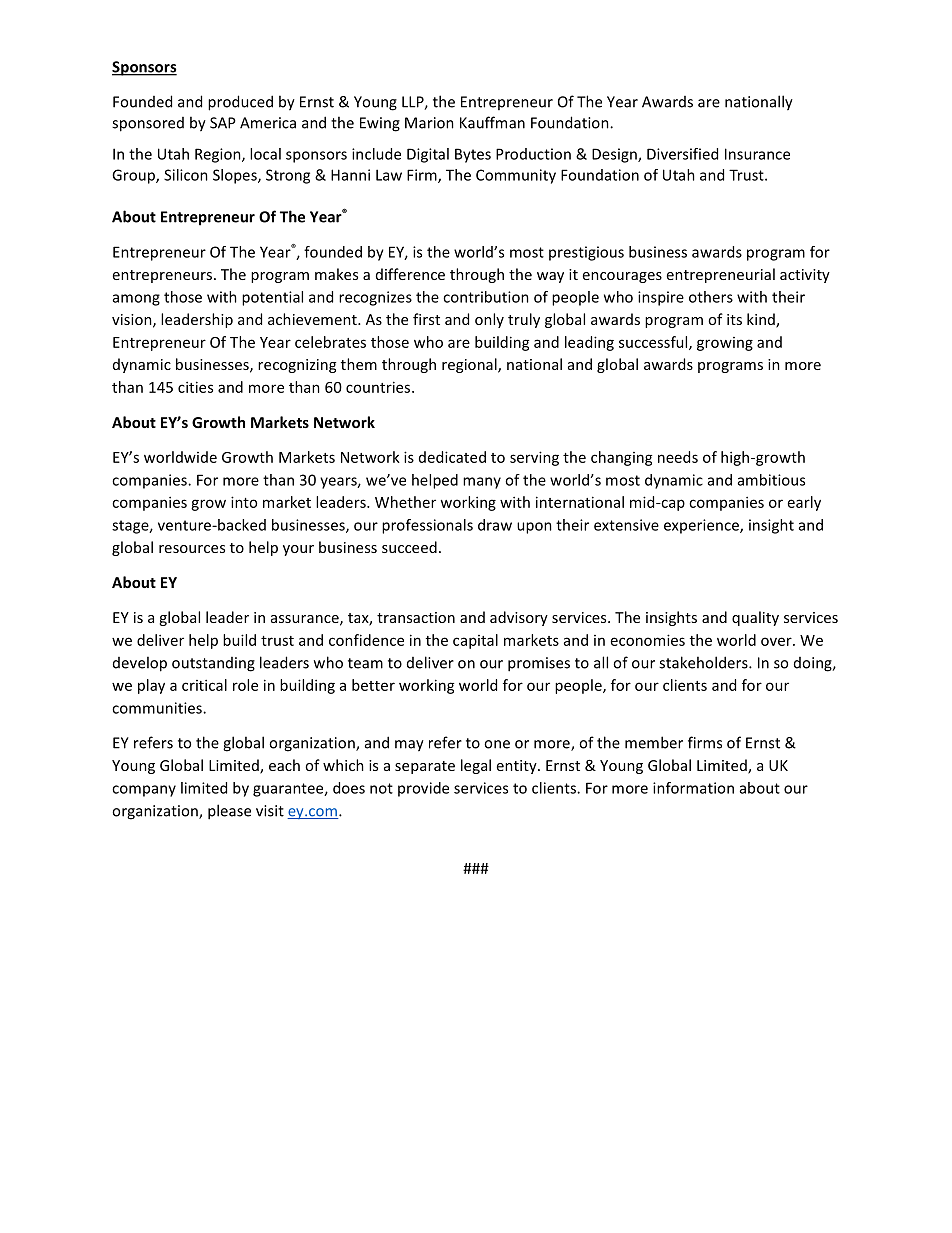  What do you see at coordinates (492, 122) in the screenshot?
I see `Kauffman` at bounding box center [492, 122].
